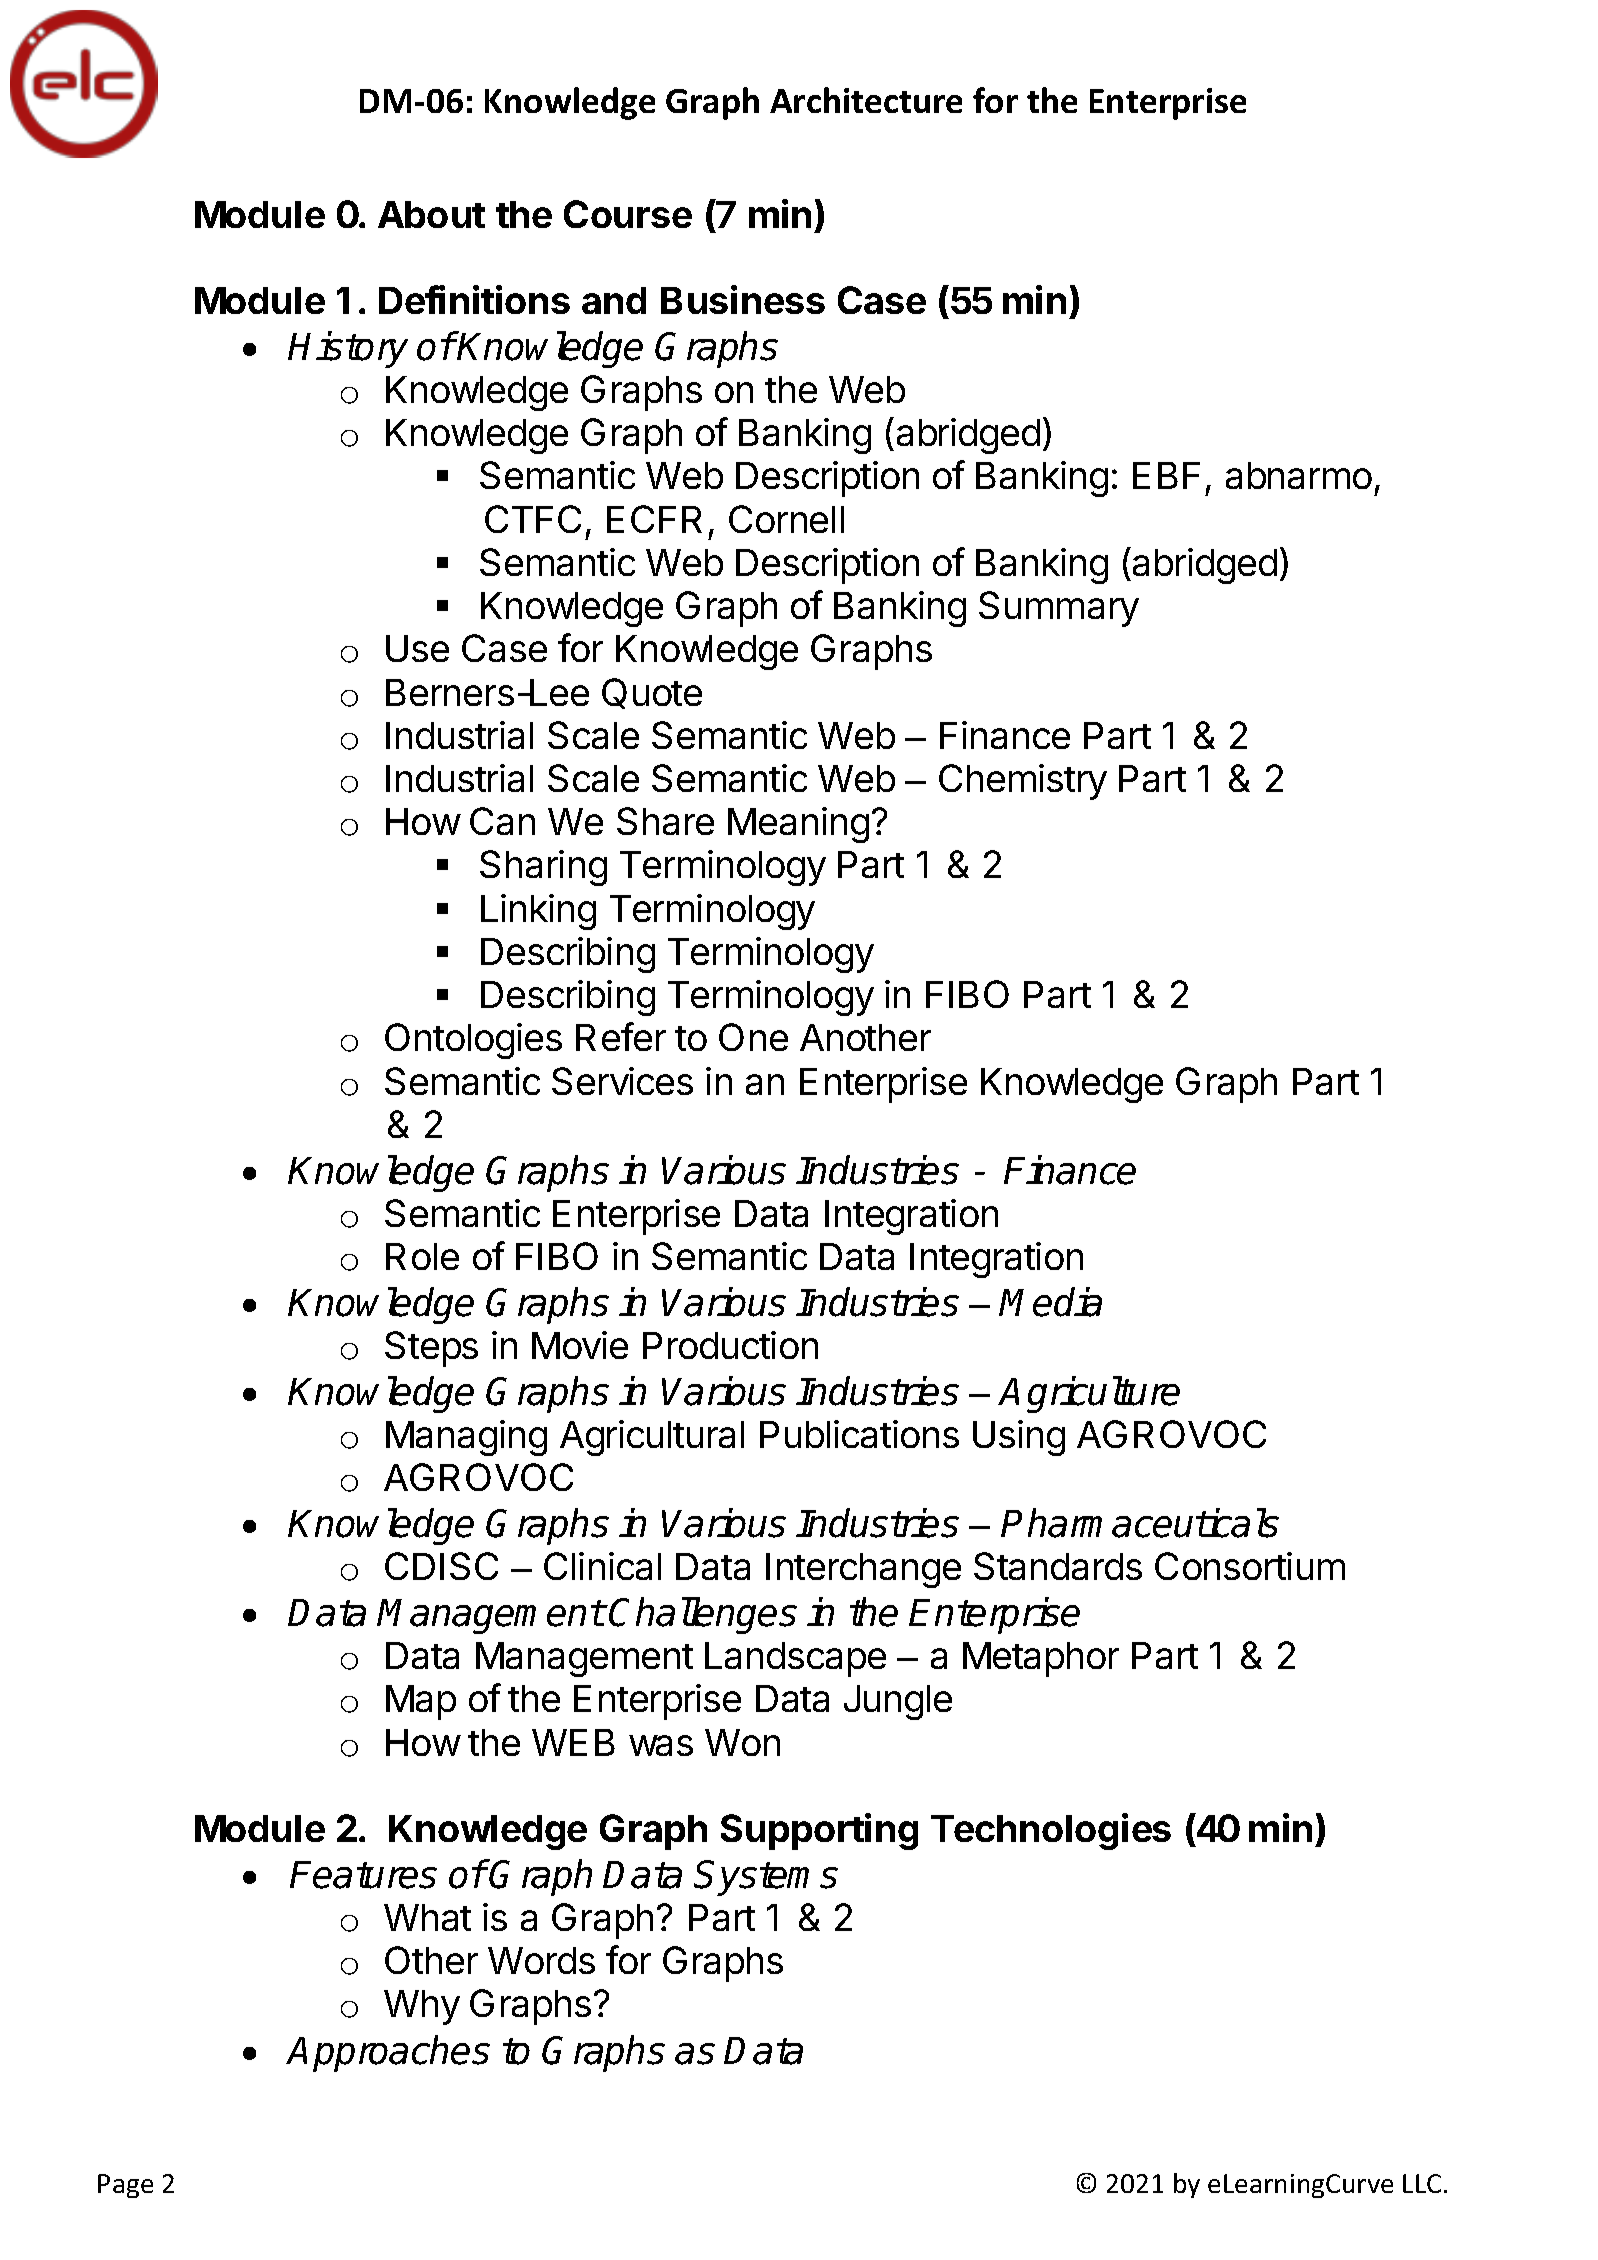 The width and height of the image is (1598, 2260). What do you see at coordinates (866, 100) in the image?
I see `Architecture` at bounding box center [866, 100].
